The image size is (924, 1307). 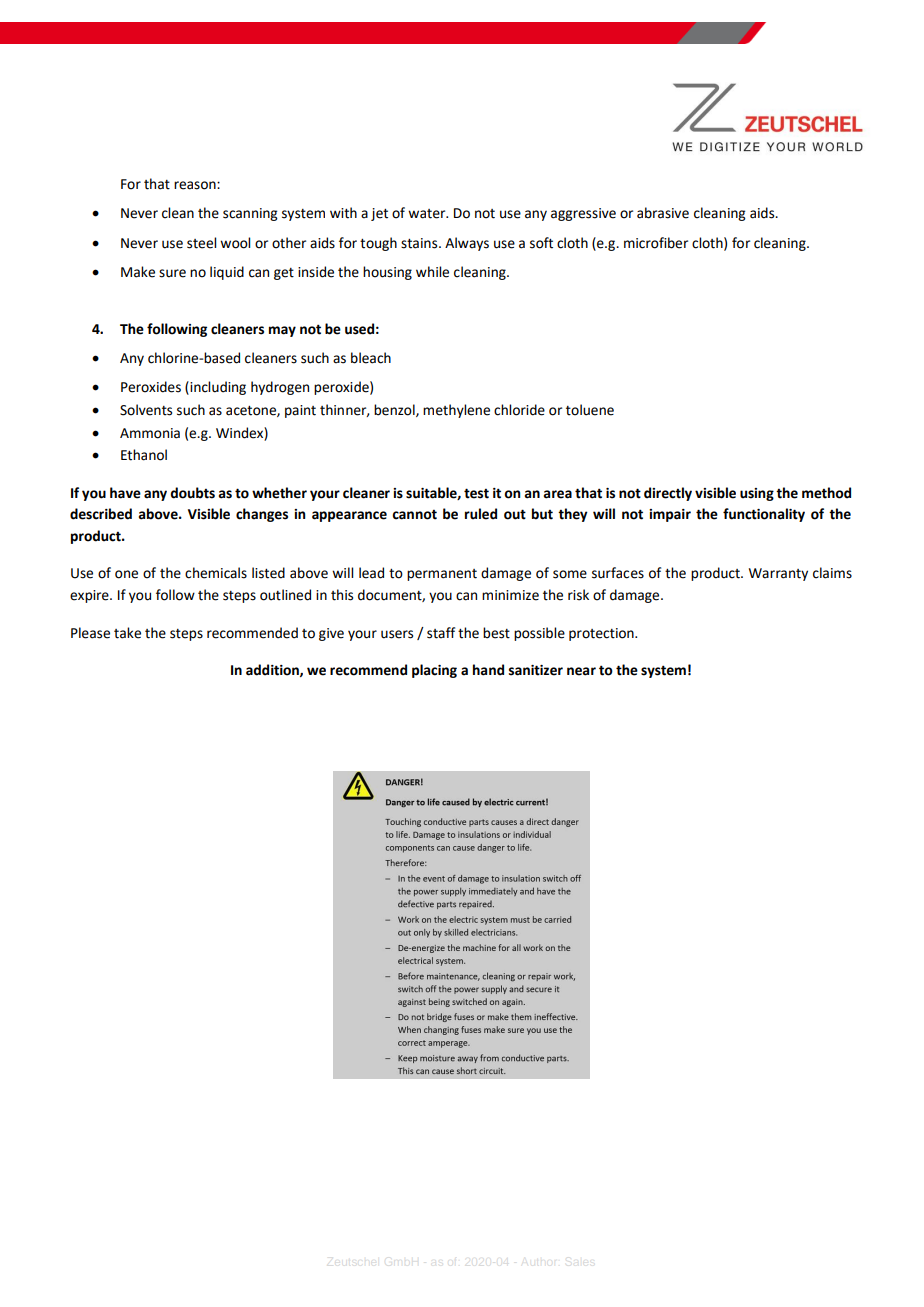 I want to click on steel, so click(x=201, y=243).
